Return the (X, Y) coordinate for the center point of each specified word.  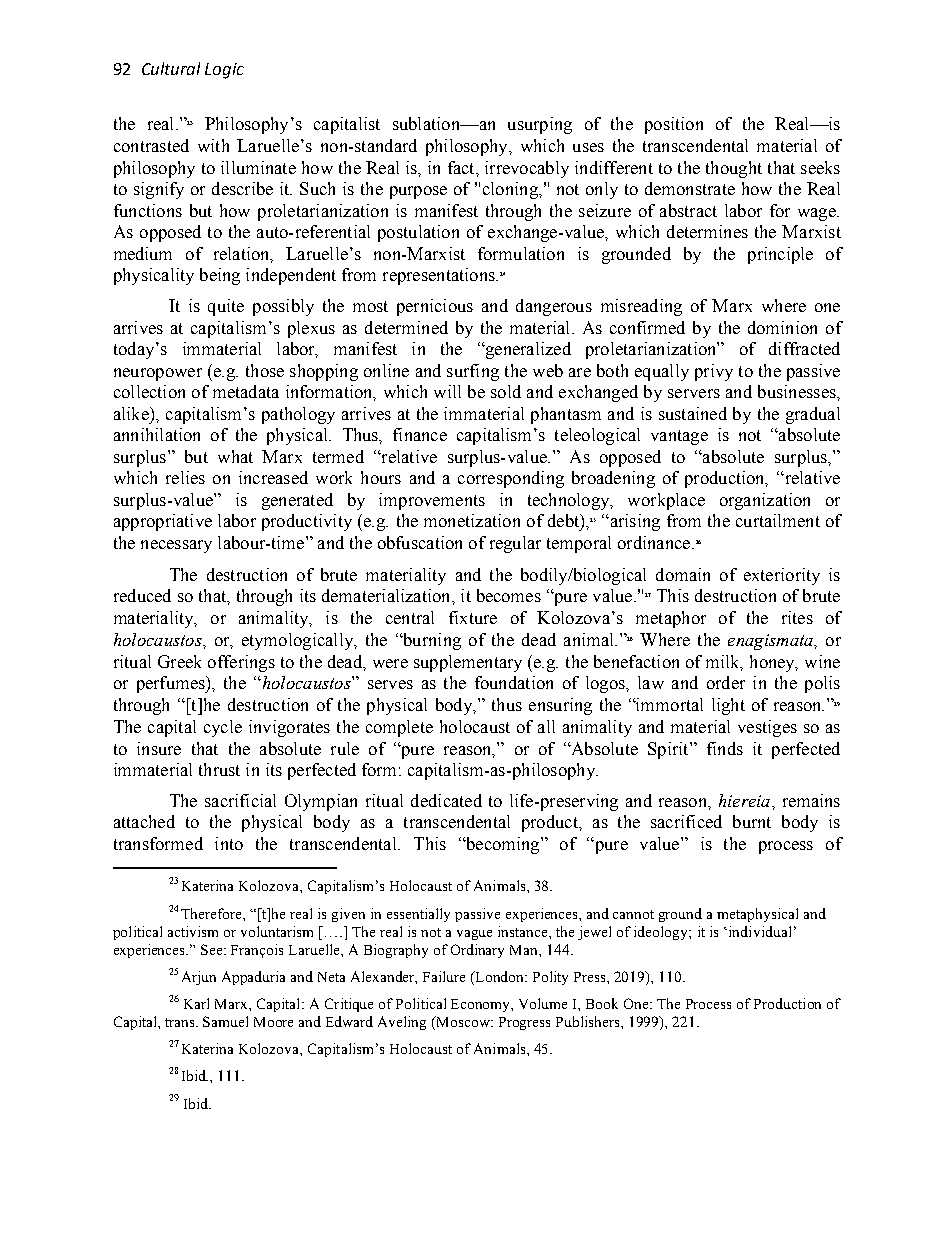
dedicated (446, 800)
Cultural (171, 68)
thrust (219, 769)
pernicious (435, 307)
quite (226, 307)
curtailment (778, 520)
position (674, 125)
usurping (540, 125)
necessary (176, 546)
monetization (472, 520)
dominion (782, 327)
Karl (196, 1003)
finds (725, 748)
